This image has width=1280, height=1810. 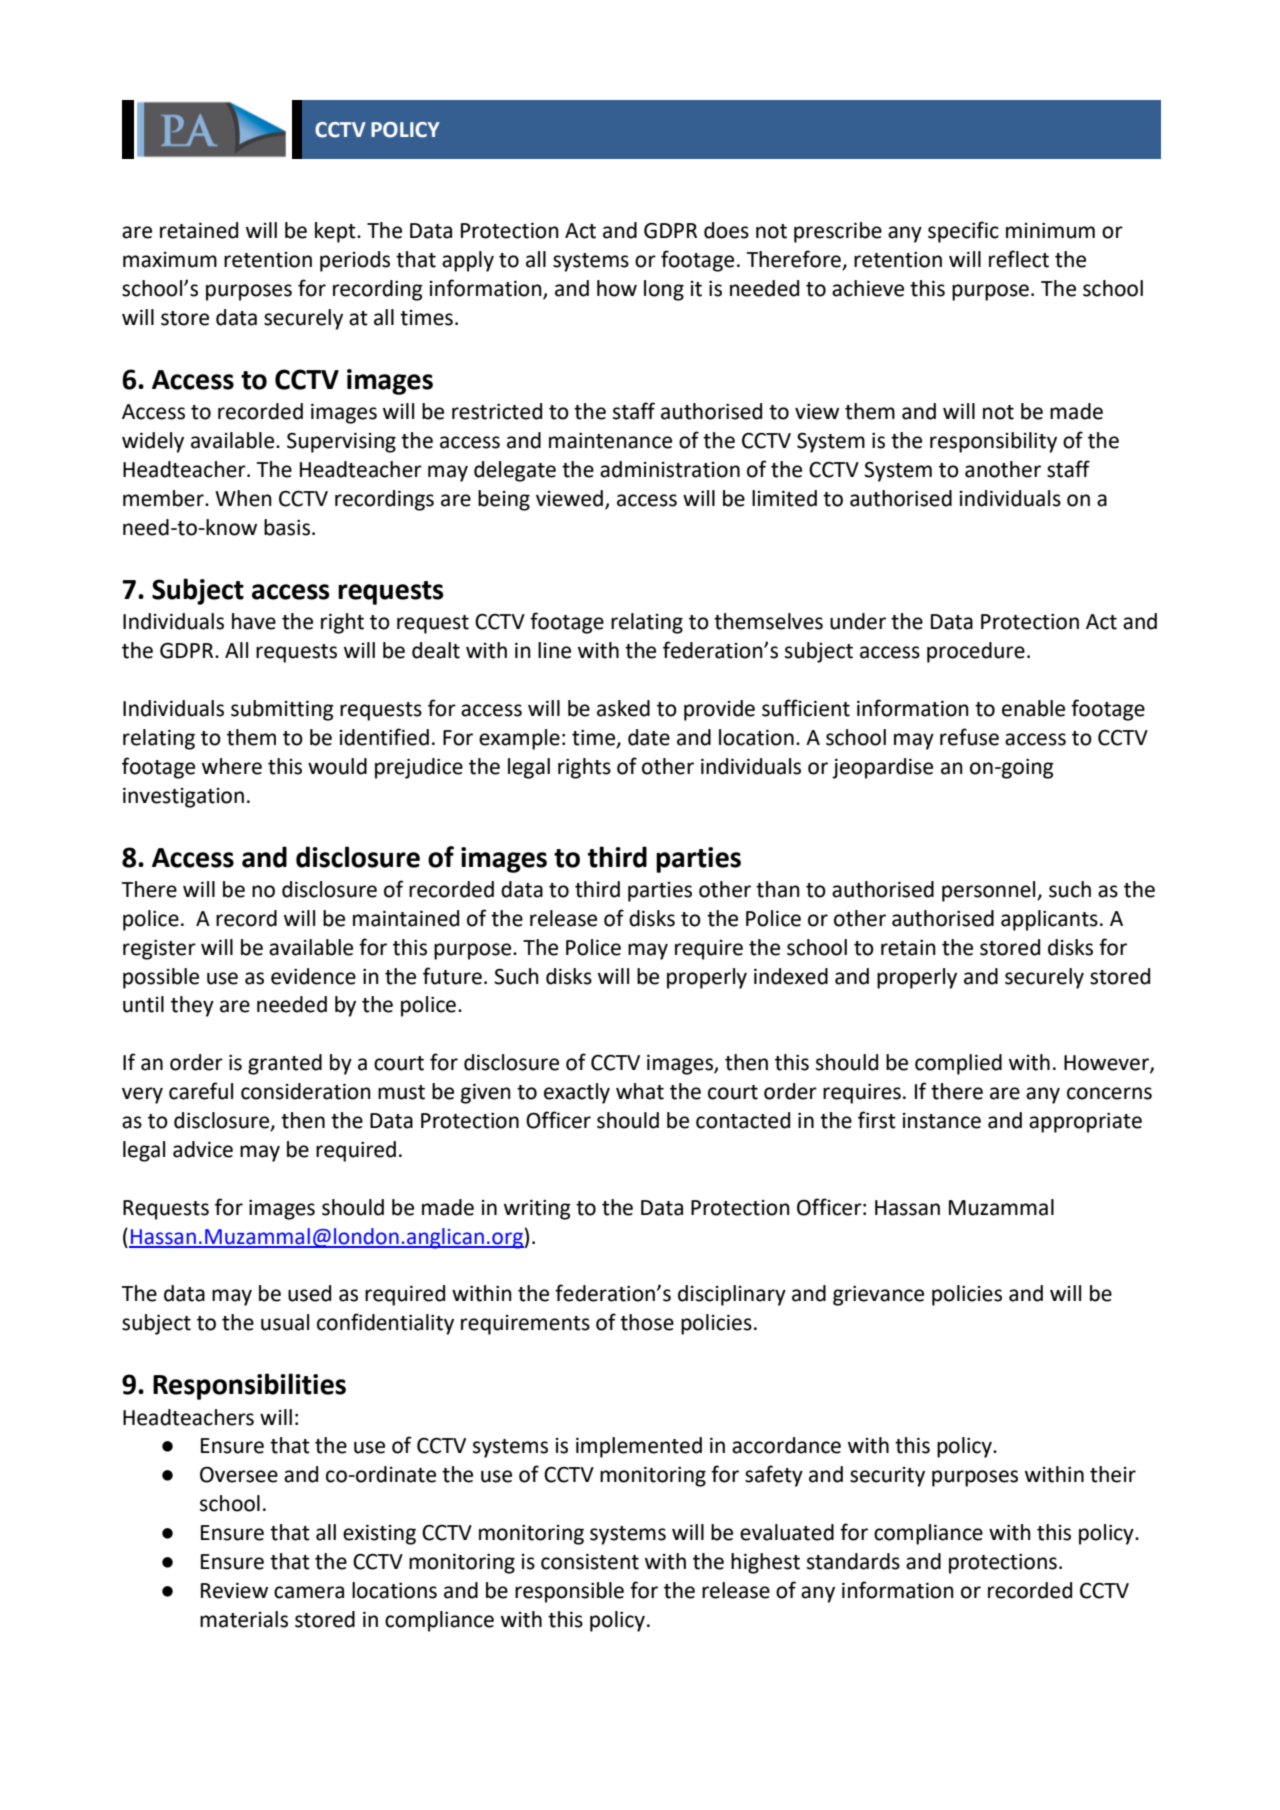 What do you see at coordinates (170, 260) in the image?
I see `maximum` at bounding box center [170, 260].
